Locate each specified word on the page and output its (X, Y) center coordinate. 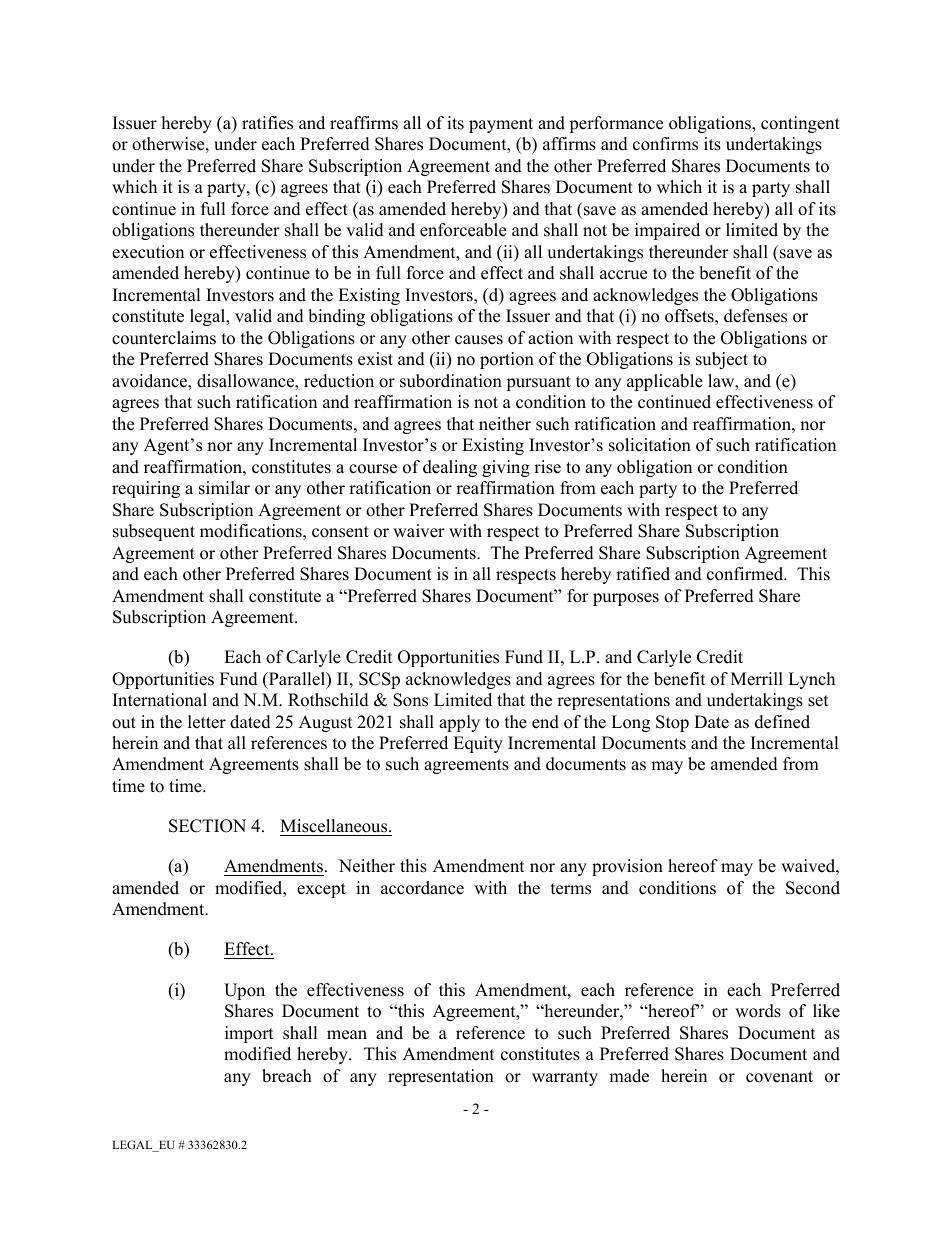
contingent (800, 124)
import (249, 1034)
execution (148, 252)
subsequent (154, 532)
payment (501, 125)
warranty (565, 1078)
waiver (419, 531)
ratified (643, 574)
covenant (779, 1077)
